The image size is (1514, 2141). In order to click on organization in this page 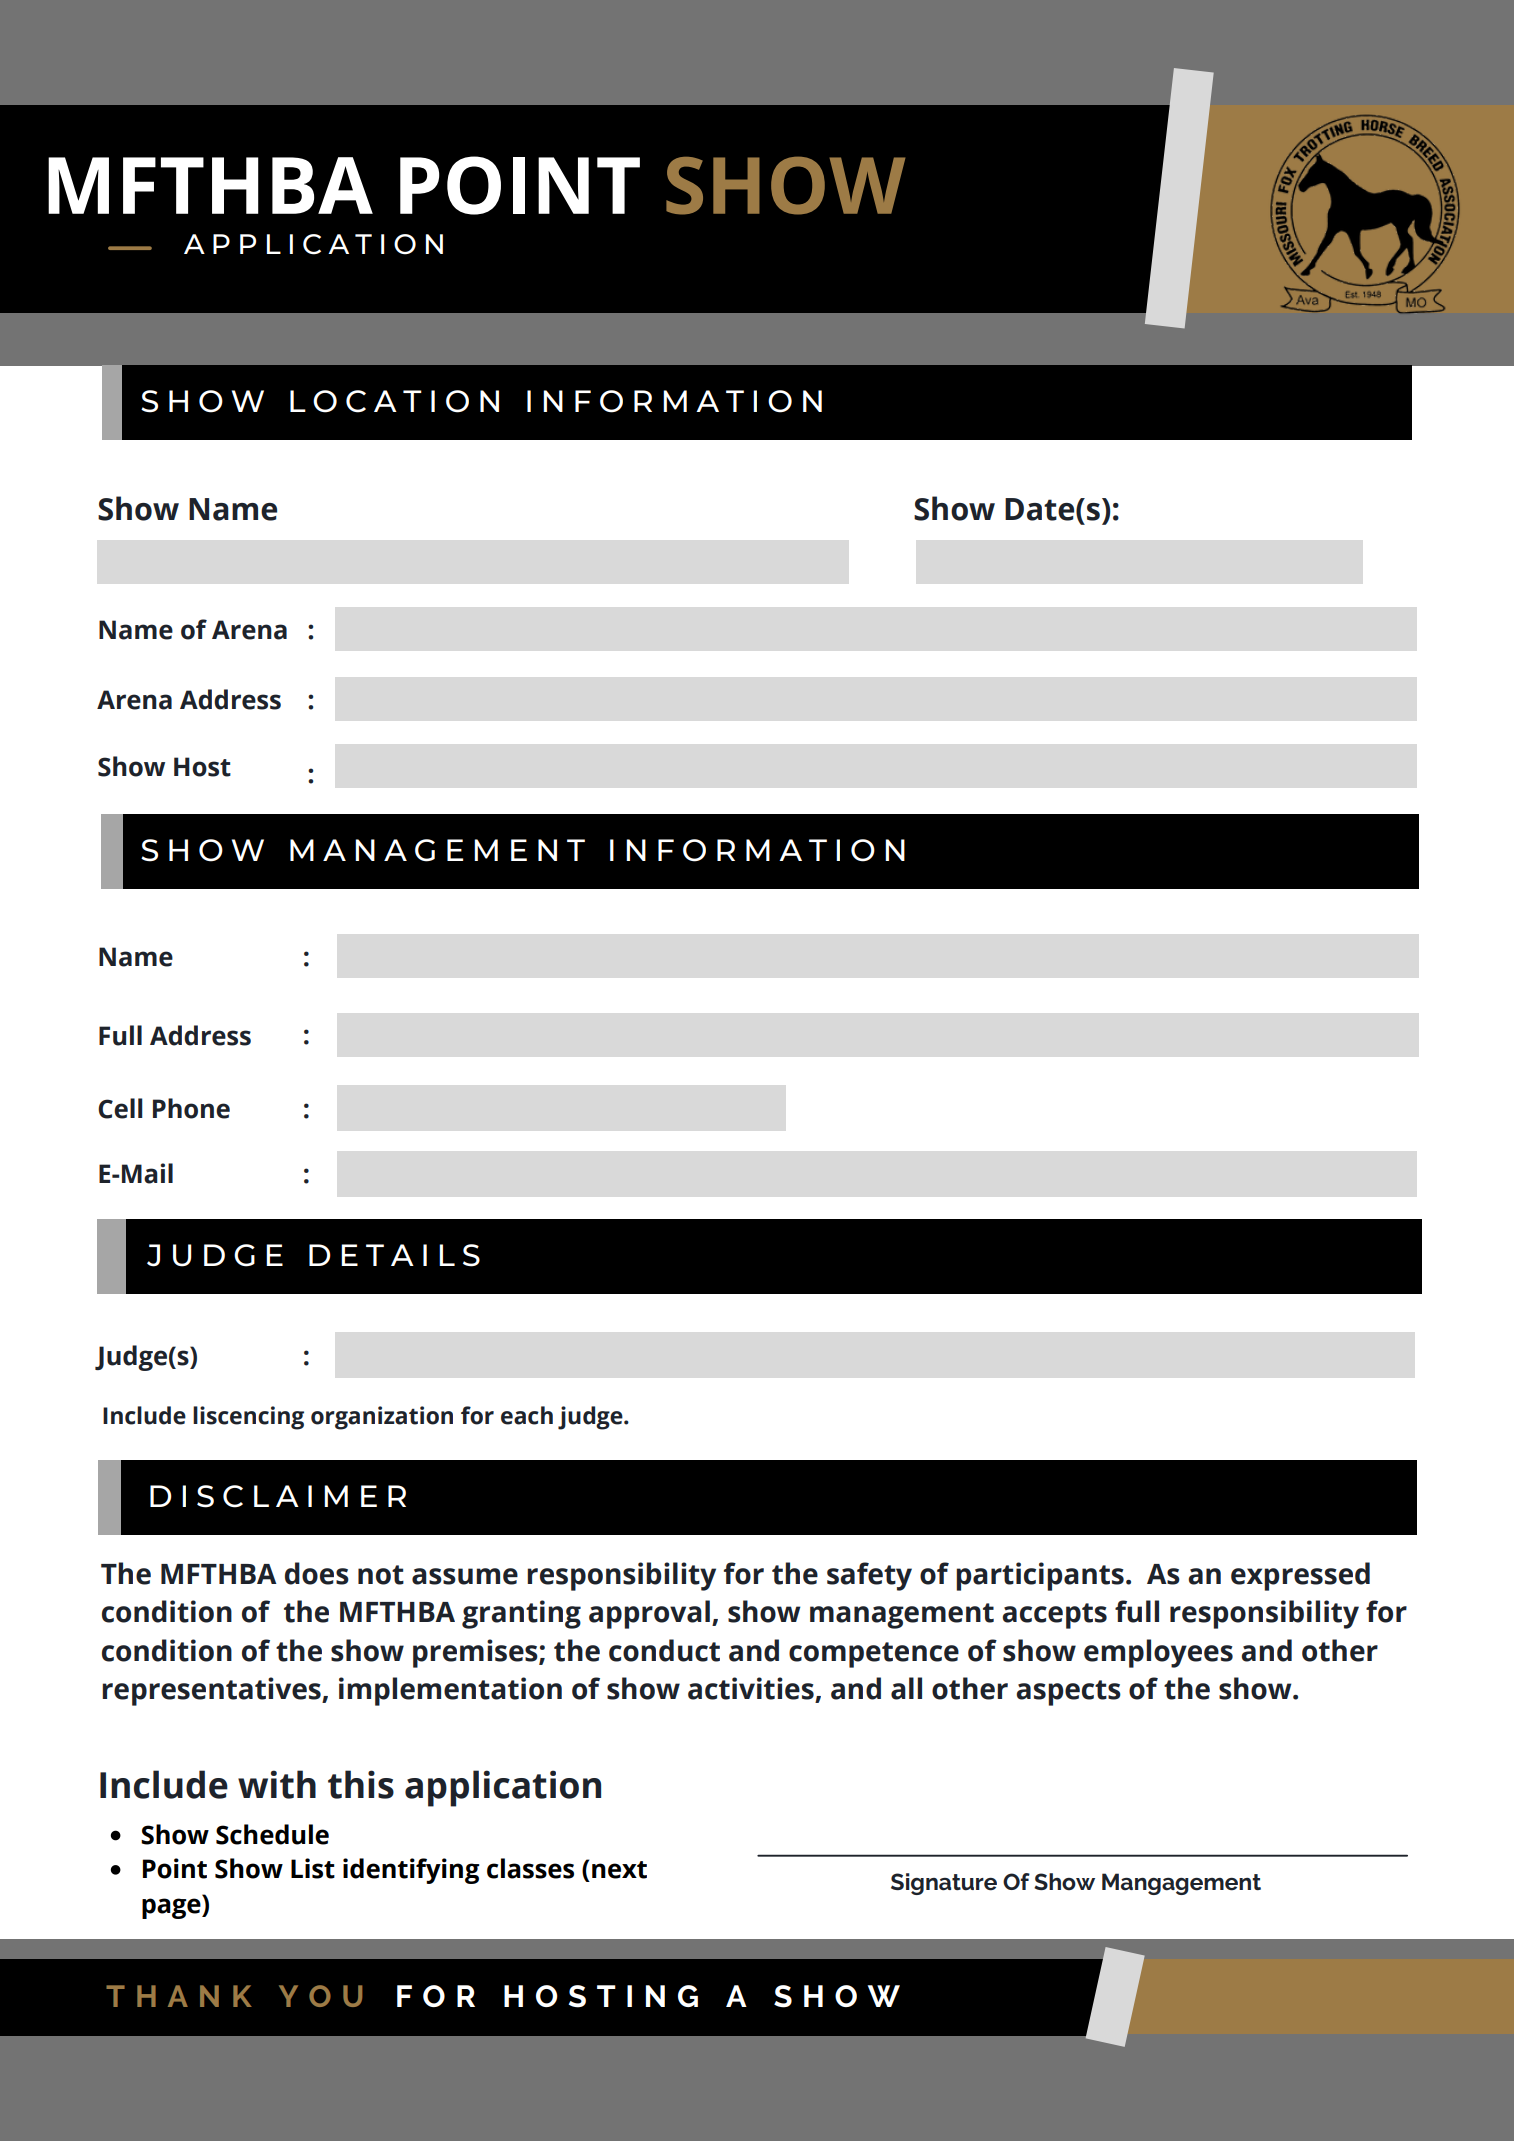, I will do `click(382, 1418)`.
